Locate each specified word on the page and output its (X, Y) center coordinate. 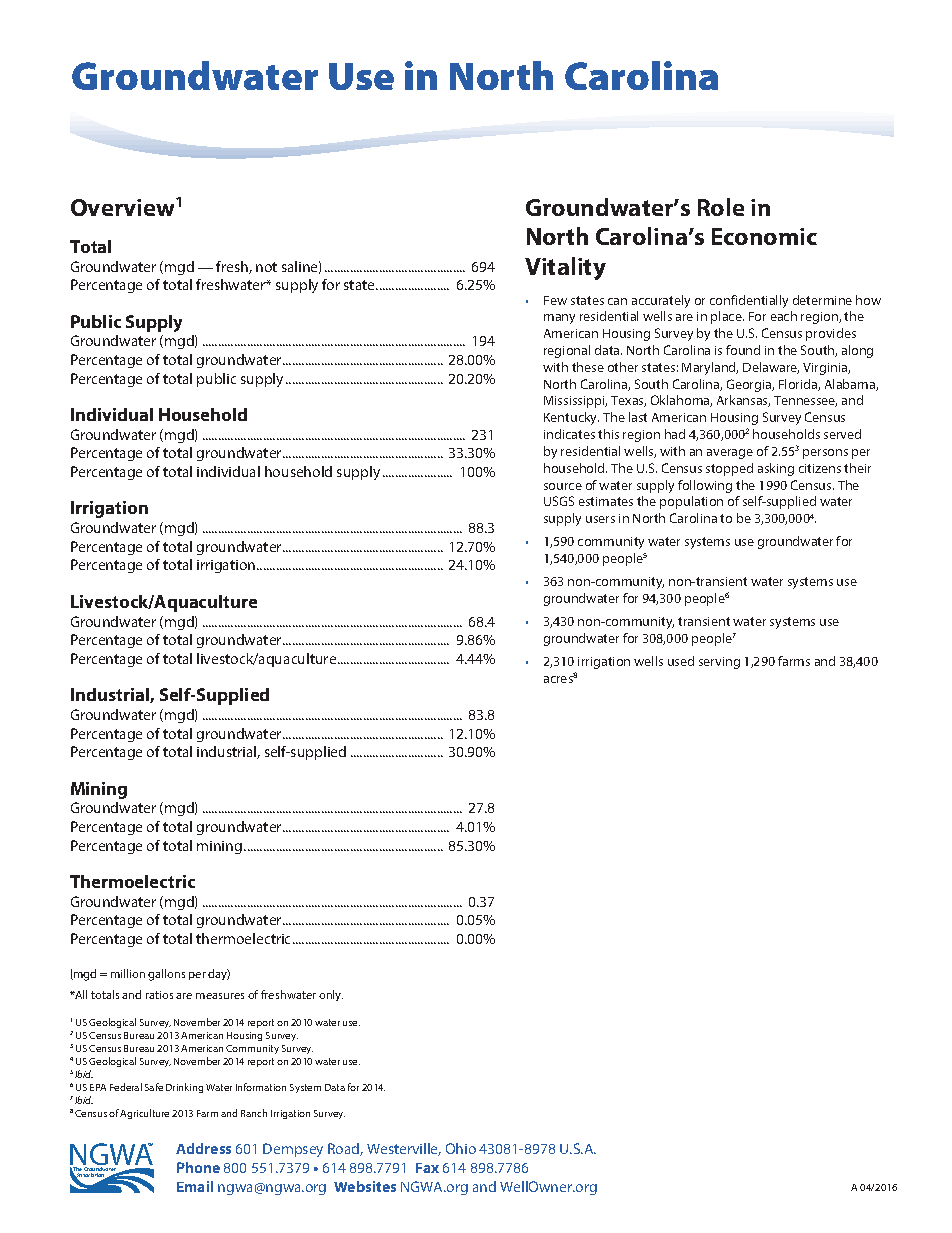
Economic (764, 236)
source (563, 486)
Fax (427, 1168)
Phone (198, 1167)
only (331, 995)
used (681, 661)
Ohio (461, 1148)
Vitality (565, 268)
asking (776, 469)
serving (719, 663)
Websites (365, 1186)
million (128, 973)
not (266, 267)
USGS (559, 501)
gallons (166, 975)
